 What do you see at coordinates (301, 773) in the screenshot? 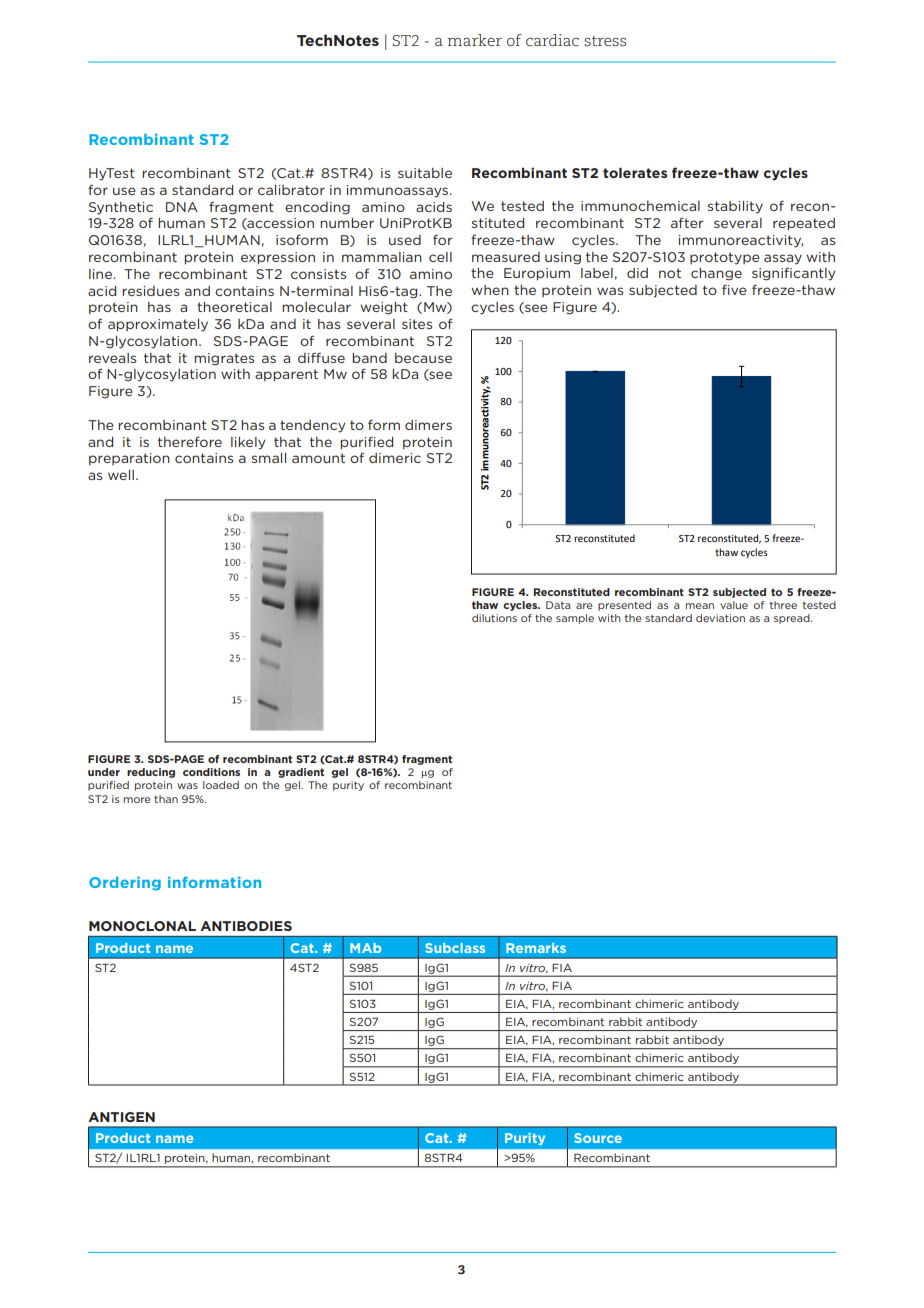
I see `gradient` at bounding box center [301, 773].
